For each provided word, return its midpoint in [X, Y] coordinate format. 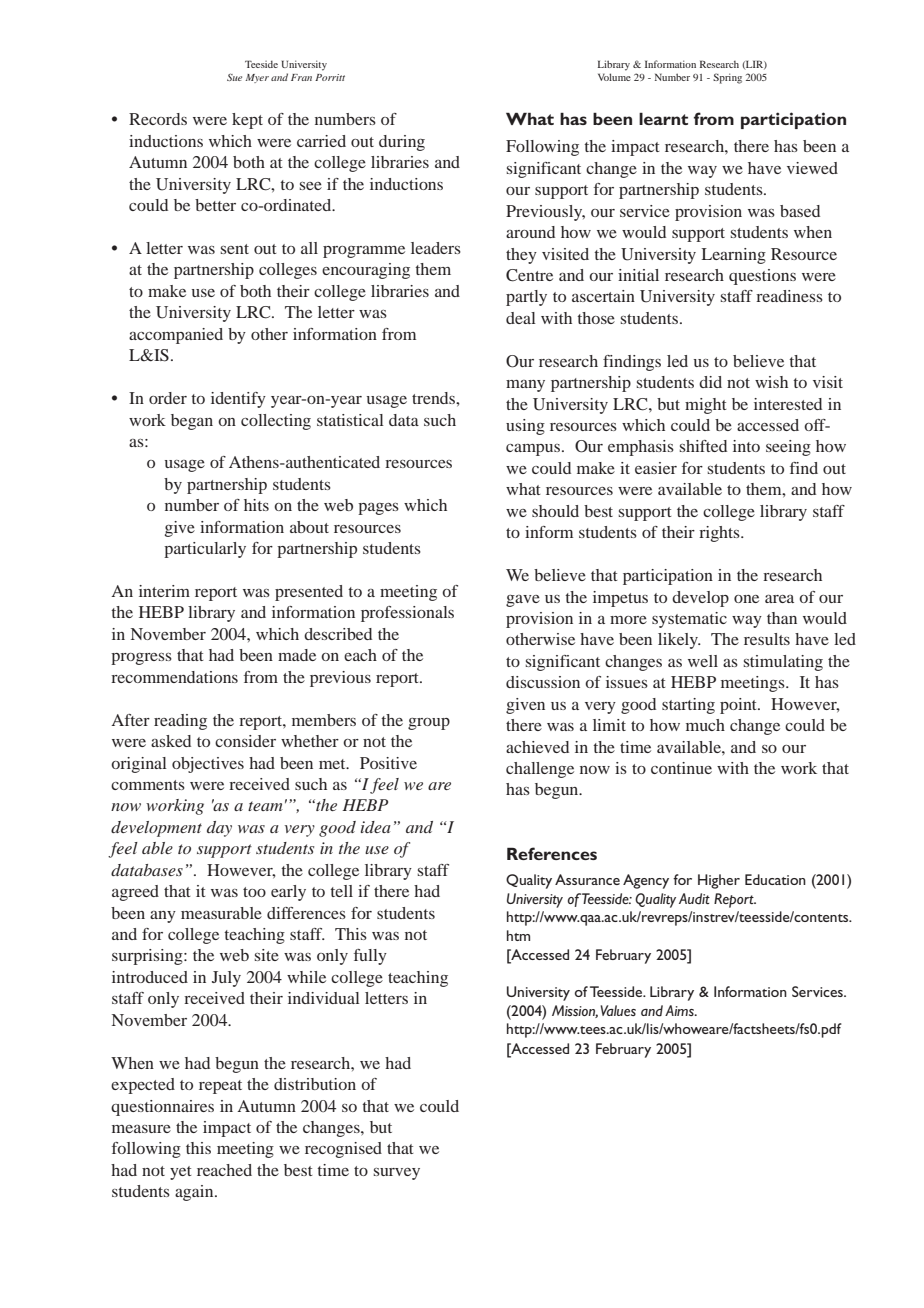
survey [397, 1174]
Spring [727, 78]
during [402, 143]
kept [247, 121]
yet [181, 1173]
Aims [680, 1010]
